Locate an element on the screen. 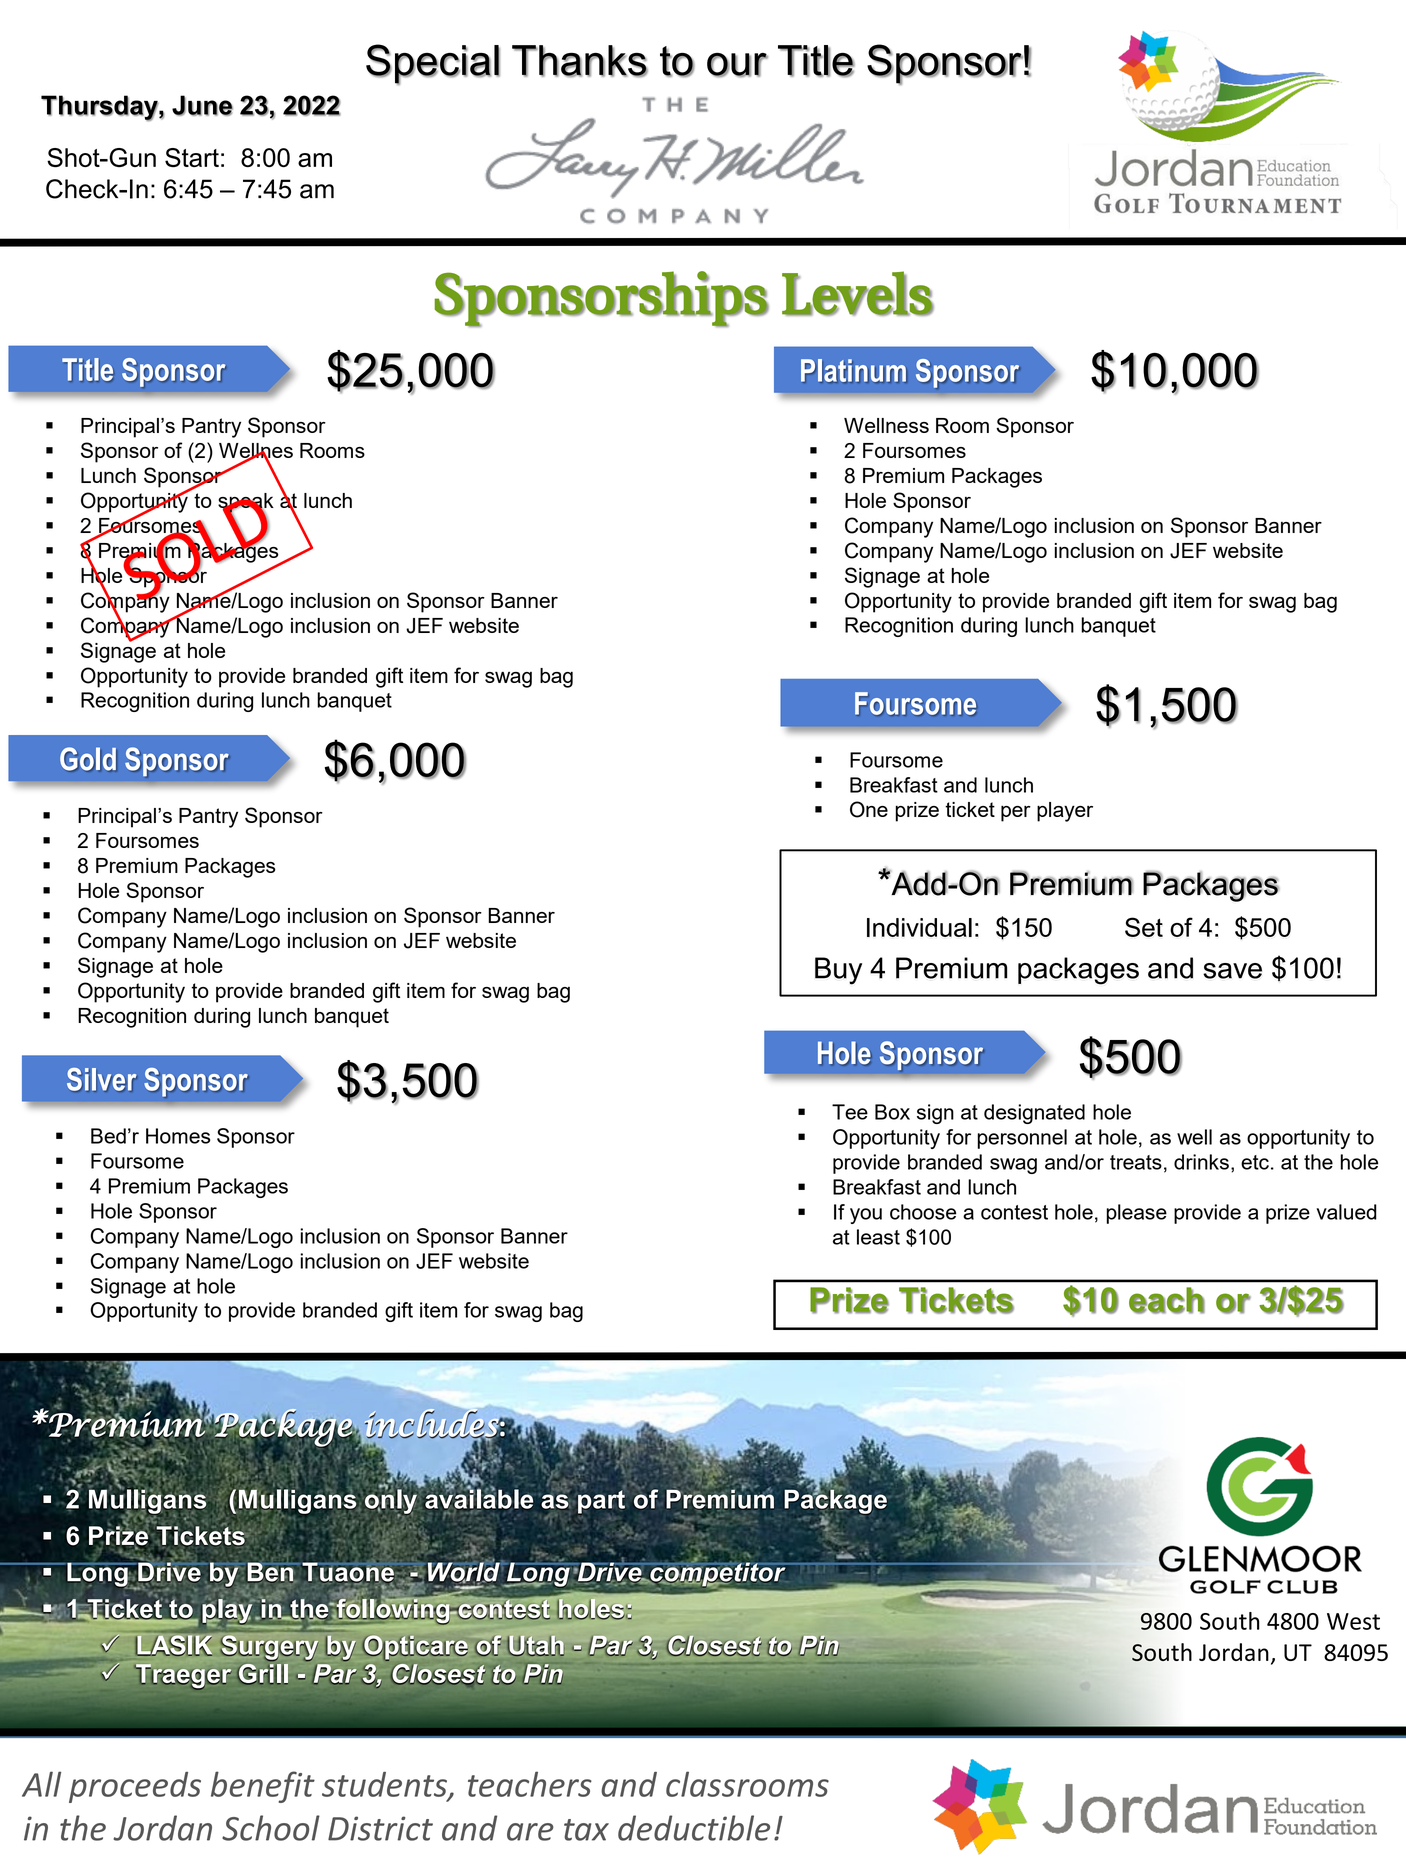 This screenshot has width=1406, height=1875. Homes is located at coordinates (178, 1136).
